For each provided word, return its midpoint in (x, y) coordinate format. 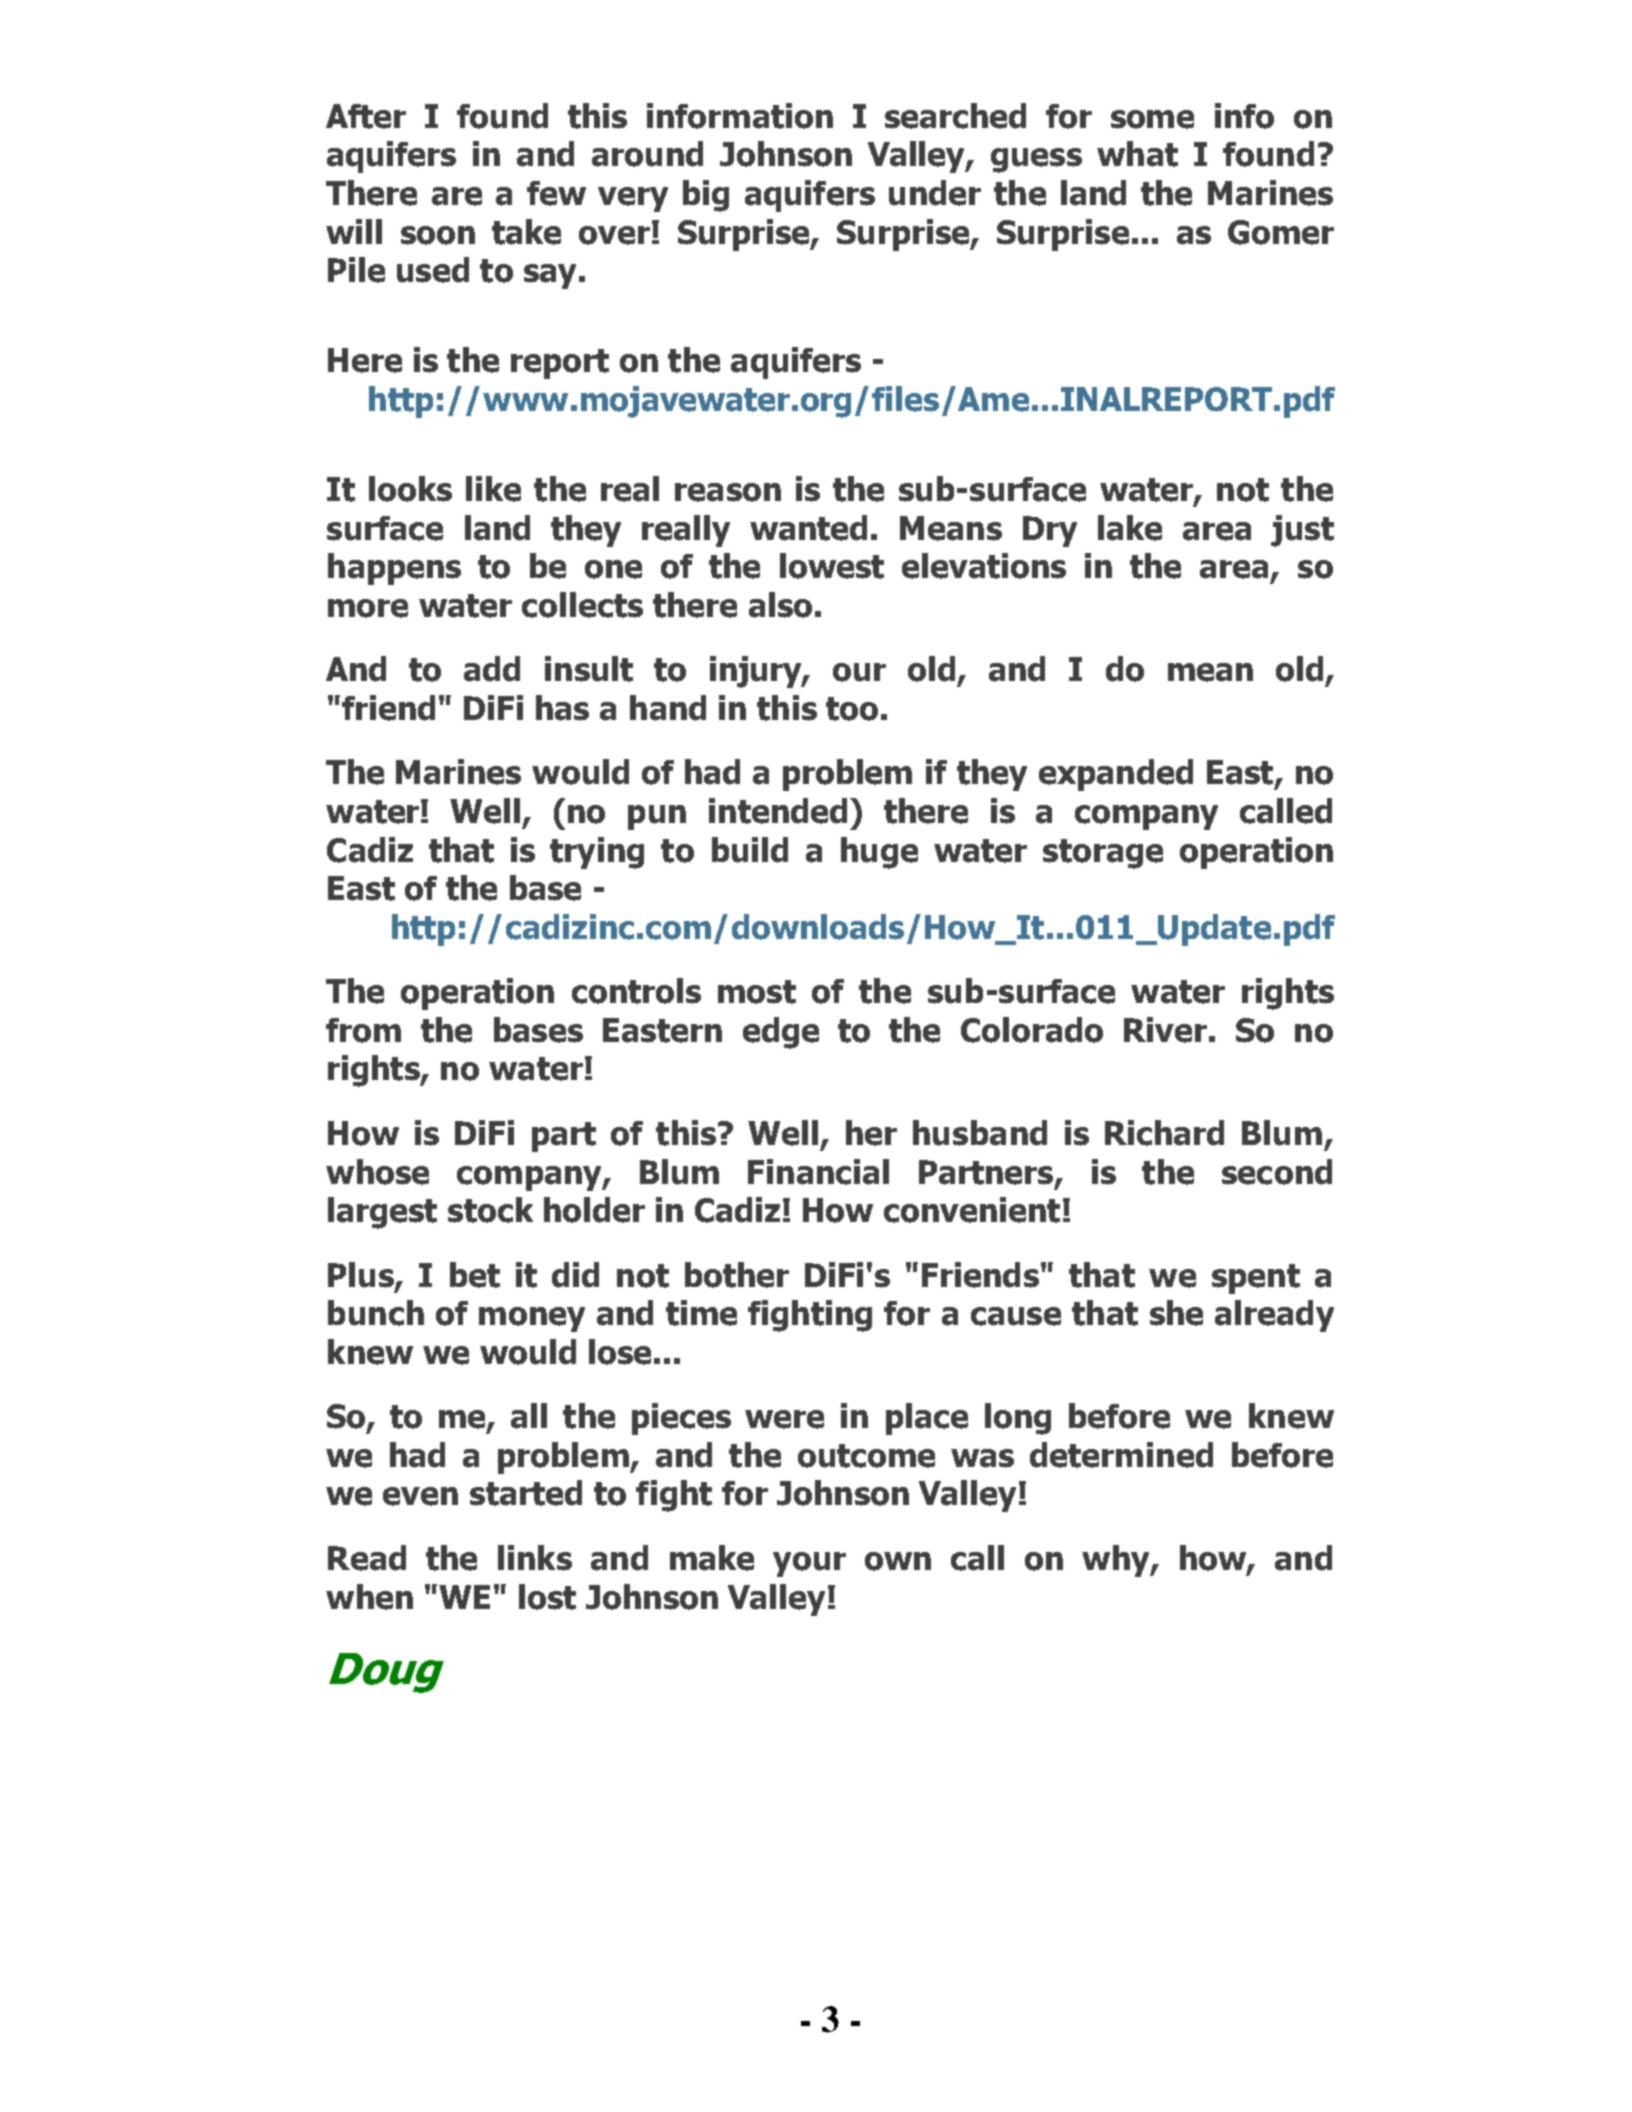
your (809, 1564)
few (556, 193)
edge (781, 1033)
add (492, 669)
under (935, 193)
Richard (1164, 1133)
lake (1130, 528)
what (1137, 154)
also (780, 605)
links (535, 1558)
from (363, 1030)
